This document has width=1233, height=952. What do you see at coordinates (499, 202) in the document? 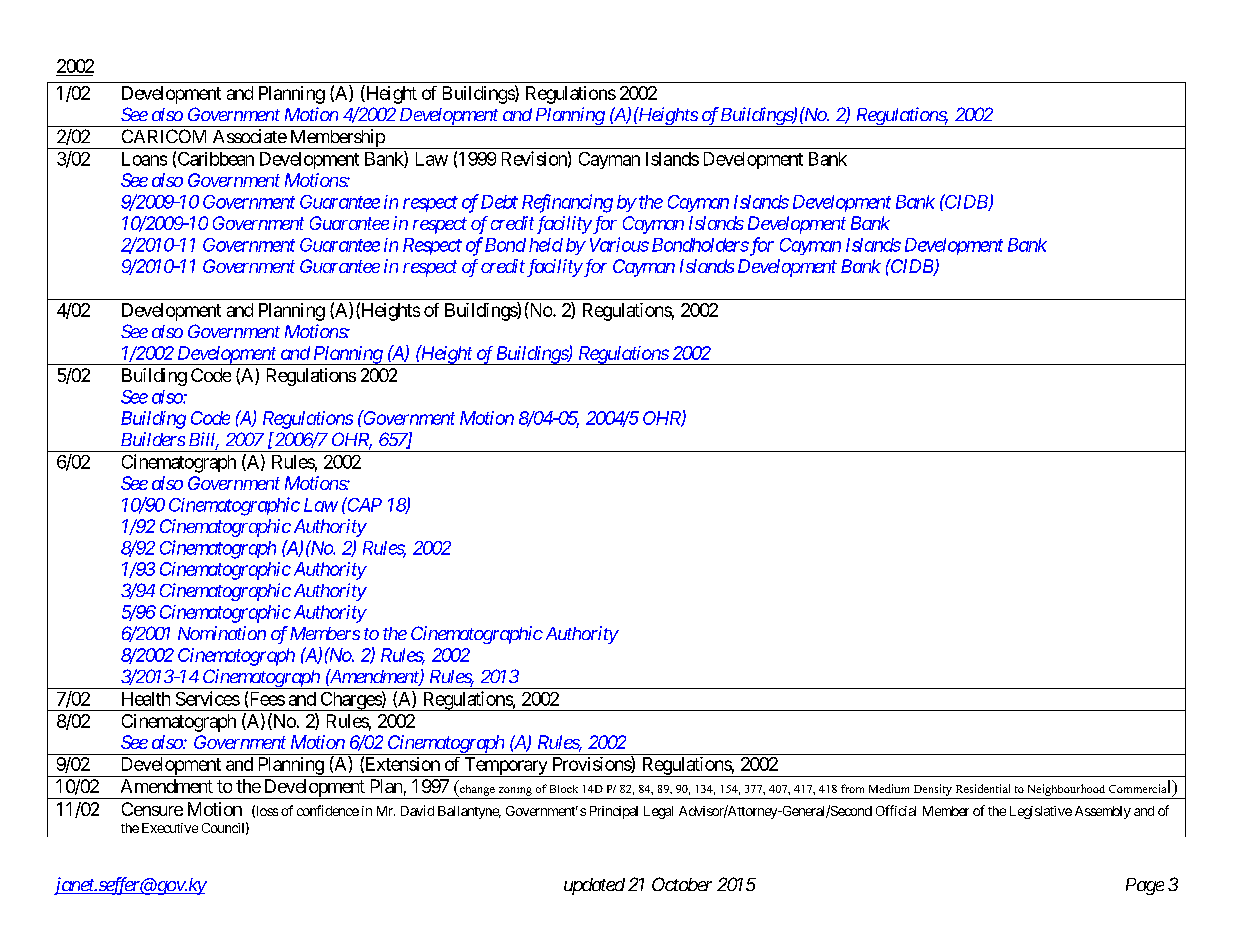
I see `Debt` at bounding box center [499, 202].
